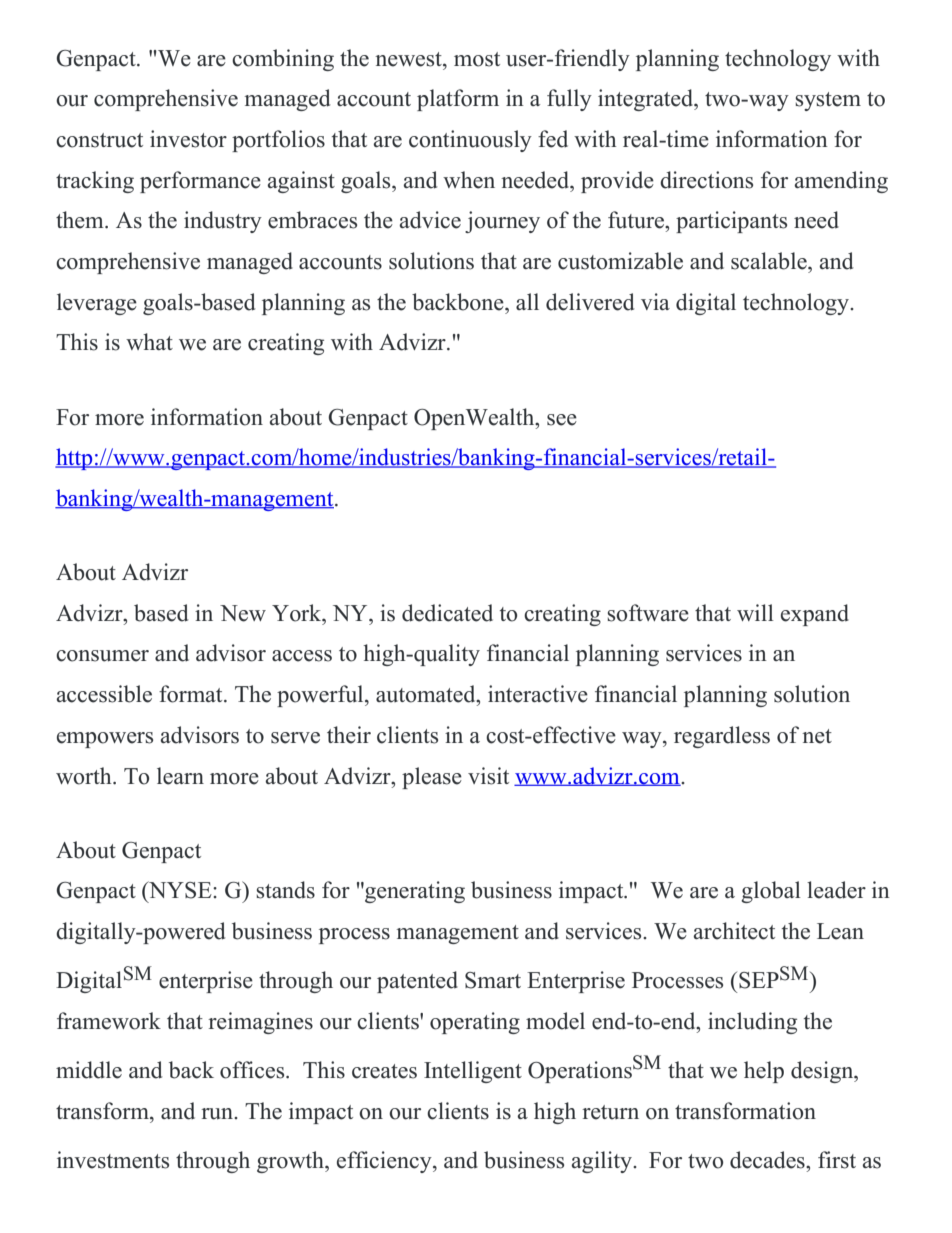 The height and width of the image is (1233, 952). What do you see at coordinates (458, 100) in the image?
I see `platform` at bounding box center [458, 100].
